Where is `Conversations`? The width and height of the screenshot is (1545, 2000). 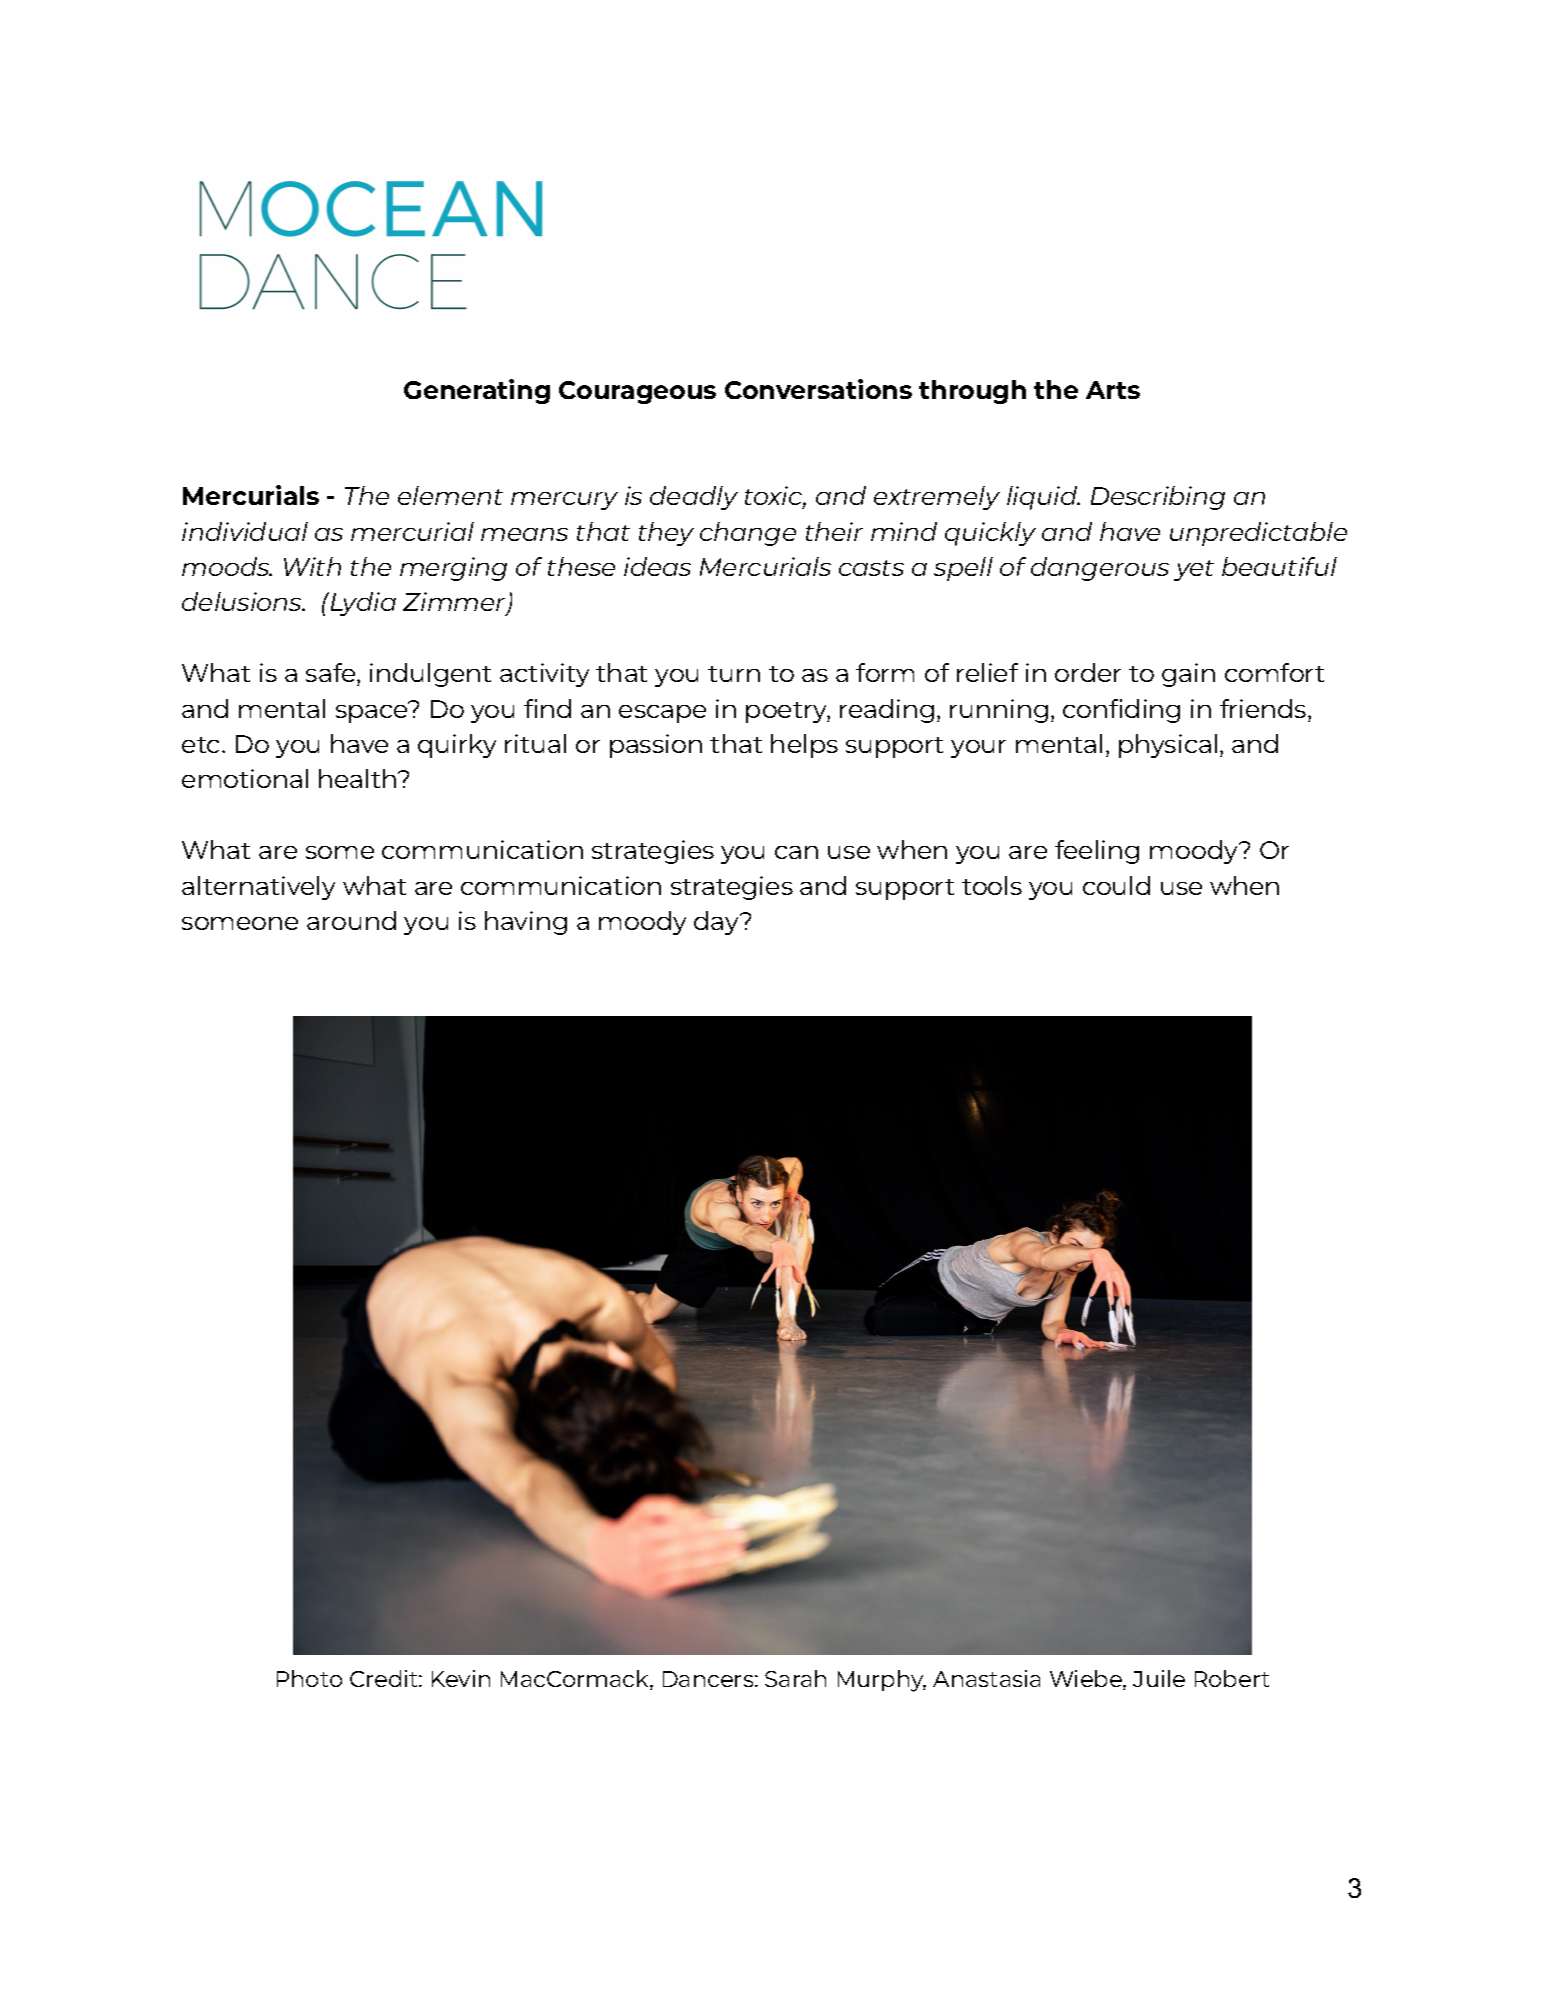
Conversations is located at coordinates (818, 389).
